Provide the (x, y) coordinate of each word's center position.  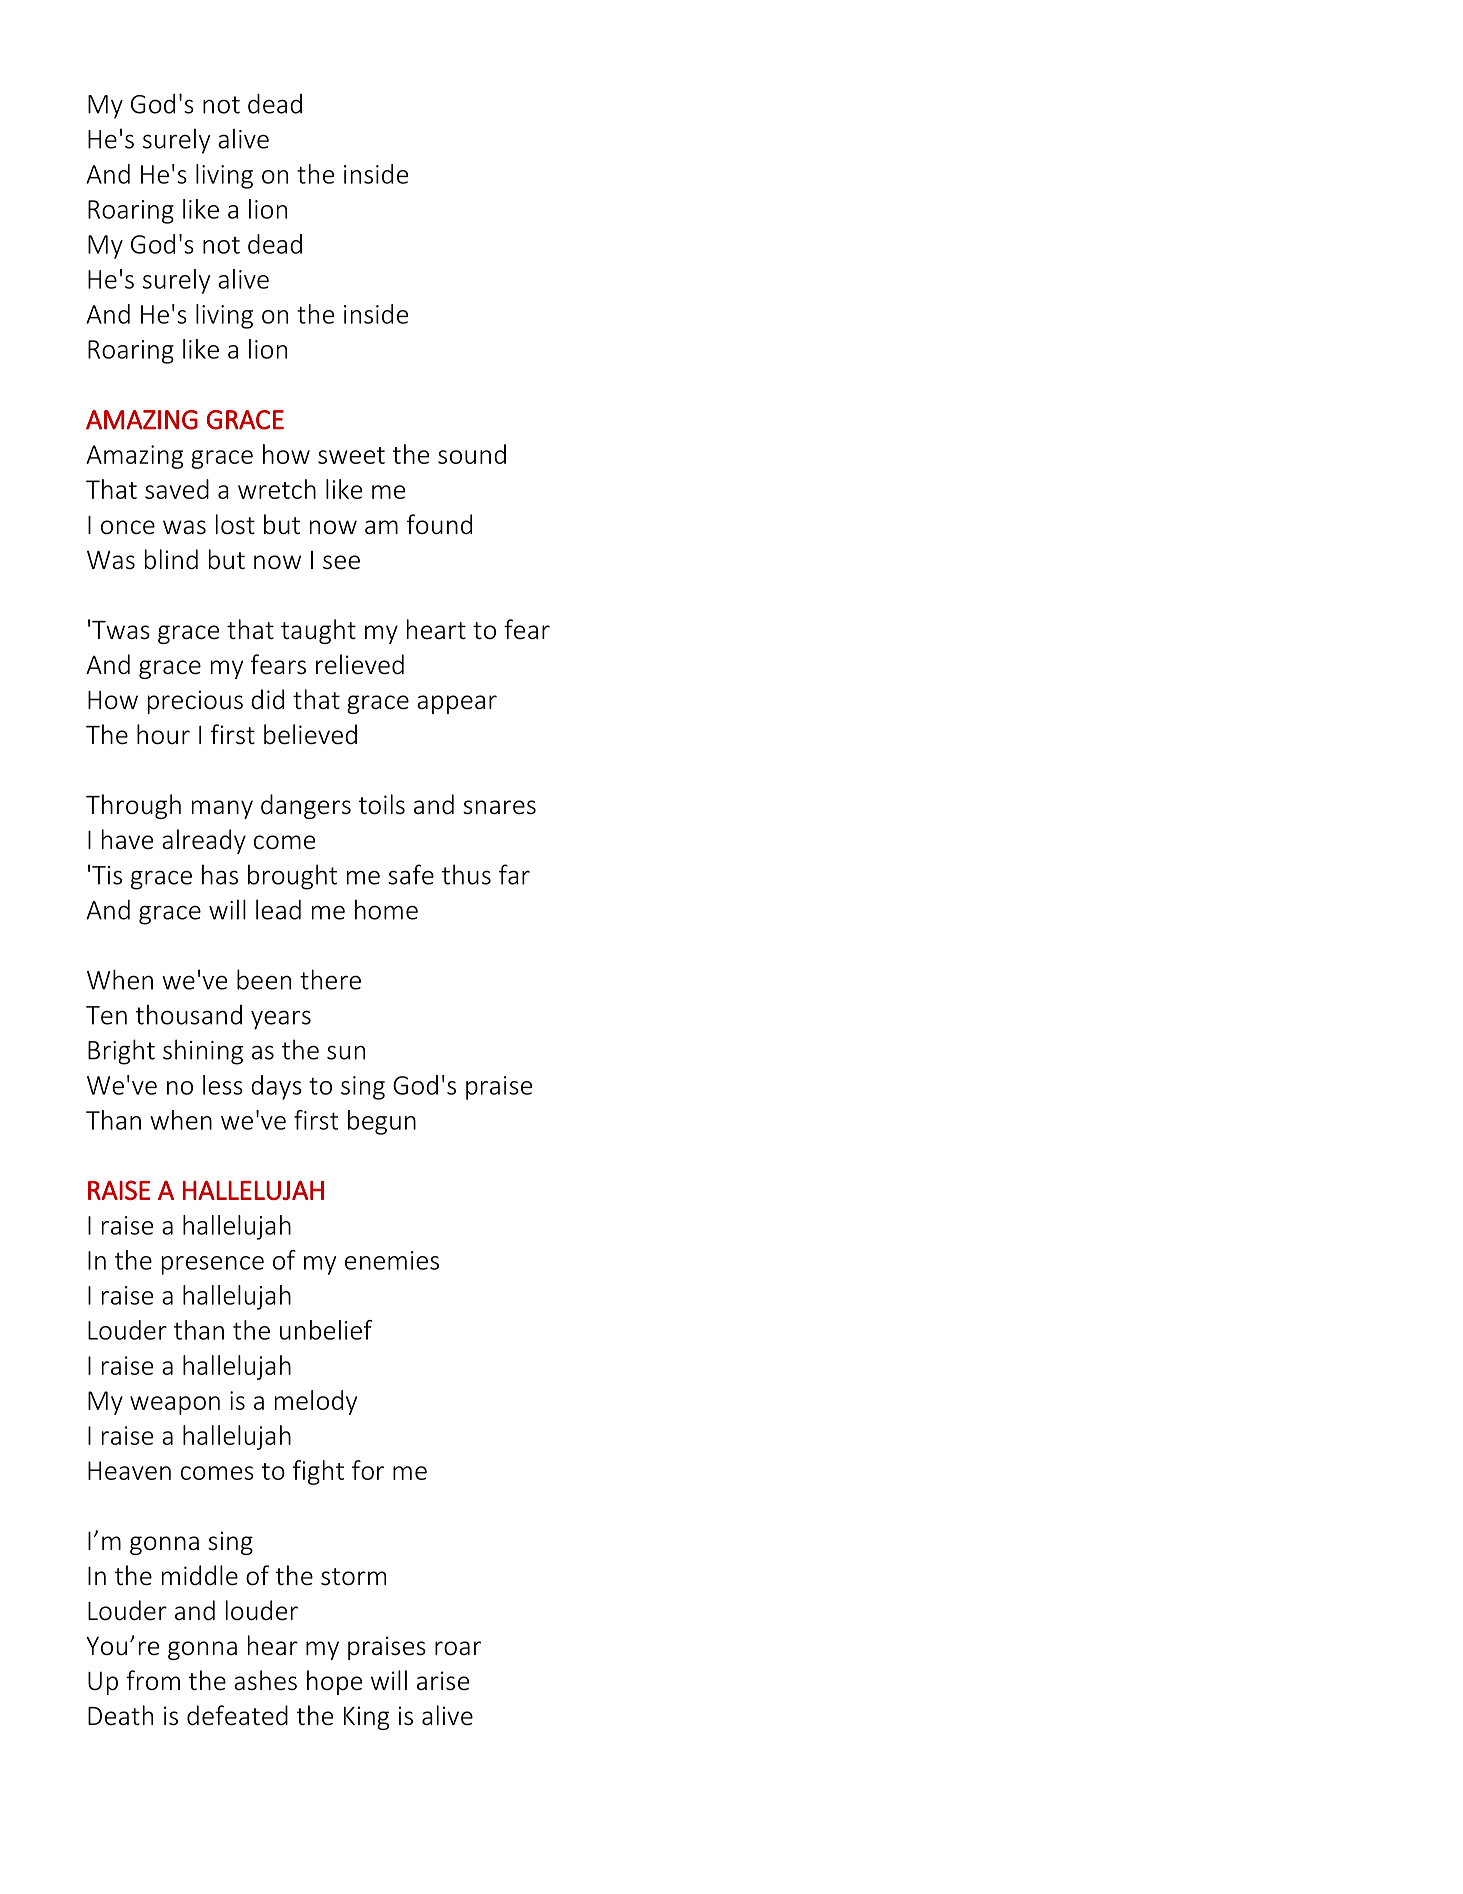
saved (177, 489)
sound (472, 454)
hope (334, 1682)
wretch (277, 489)
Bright (121, 1052)
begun (382, 1122)
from (153, 1680)
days (276, 1087)
